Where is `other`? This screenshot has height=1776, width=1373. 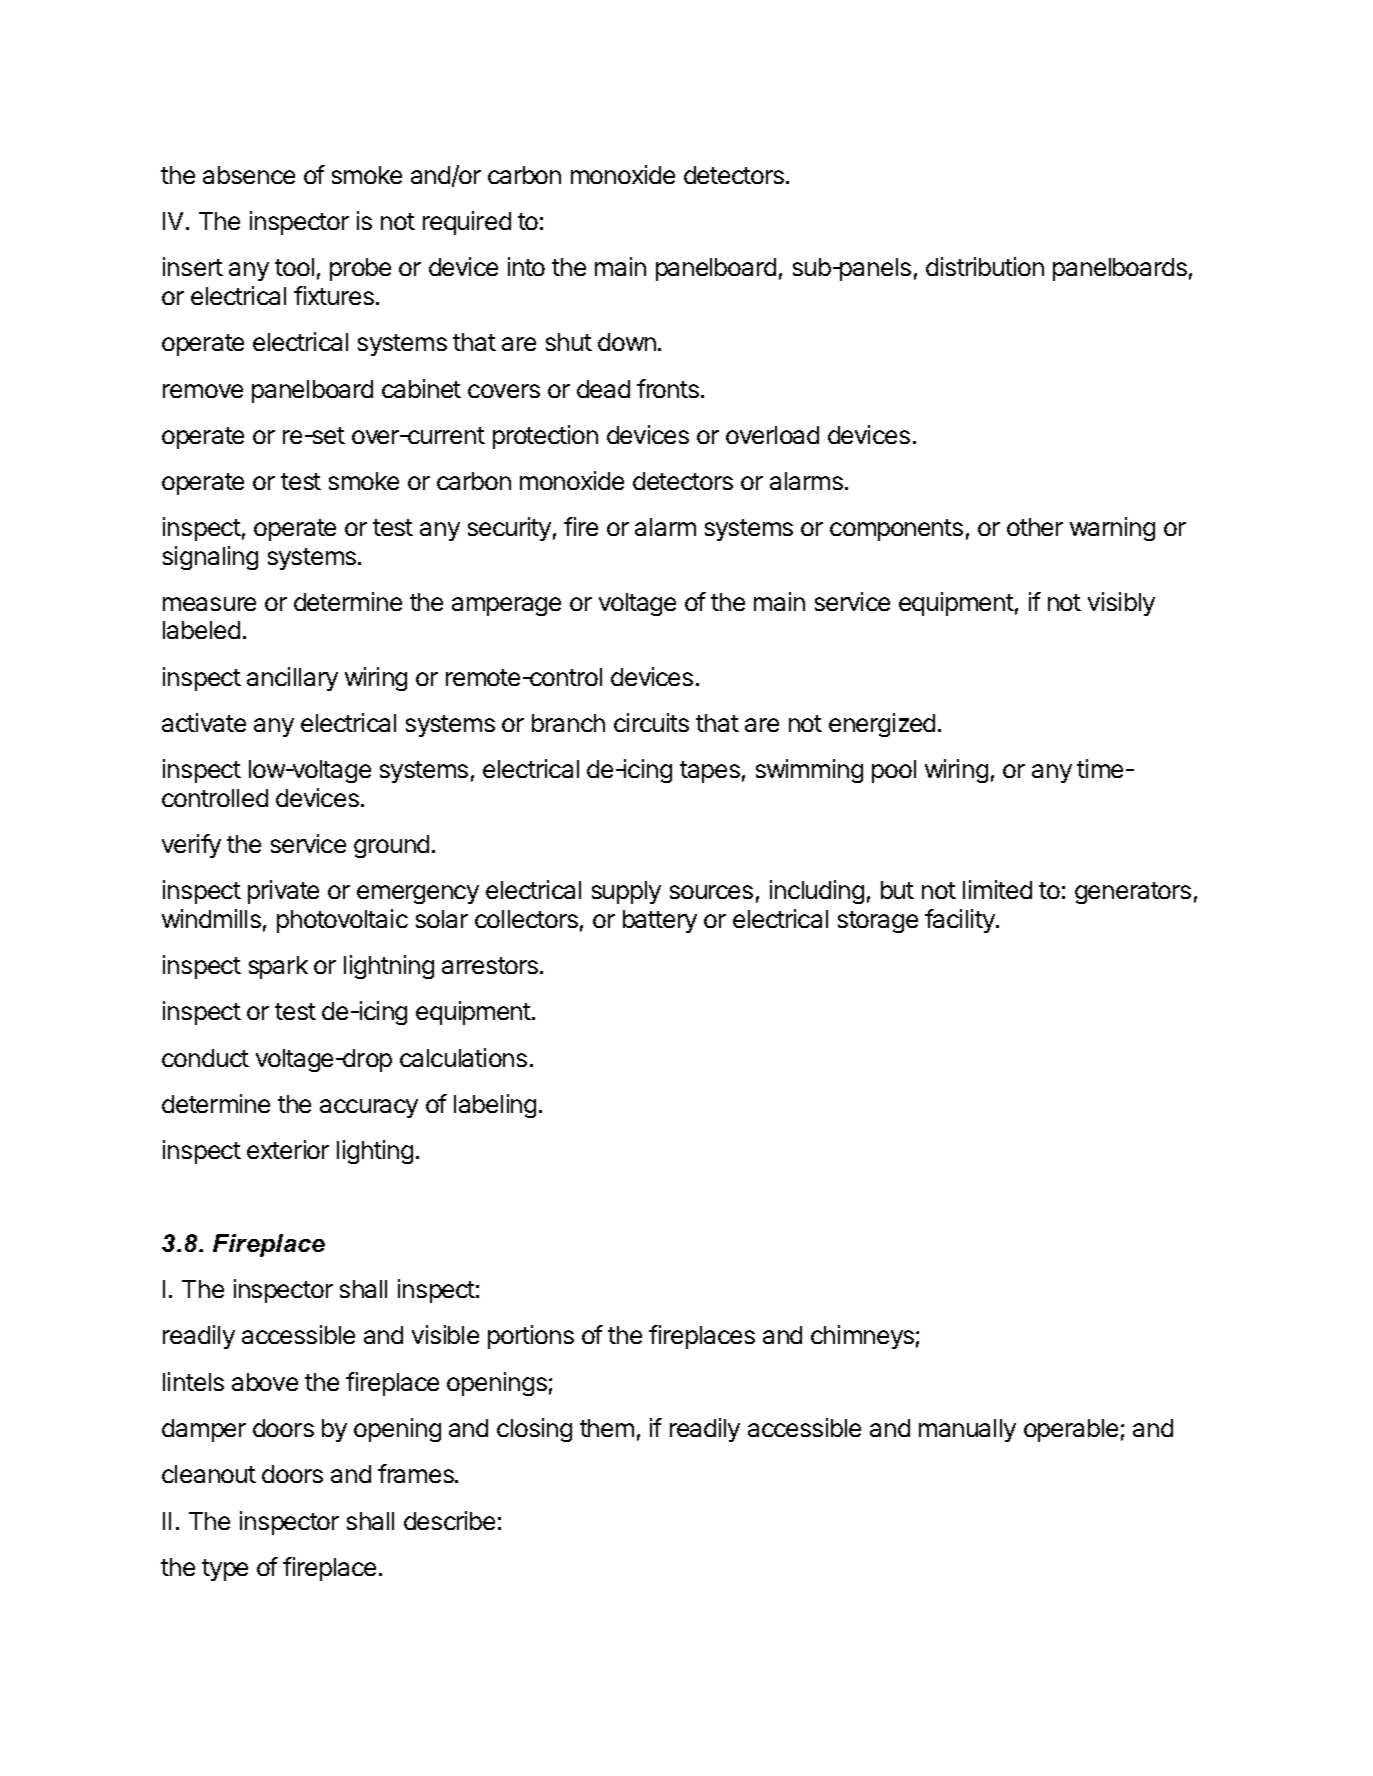
other is located at coordinates (1035, 527).
